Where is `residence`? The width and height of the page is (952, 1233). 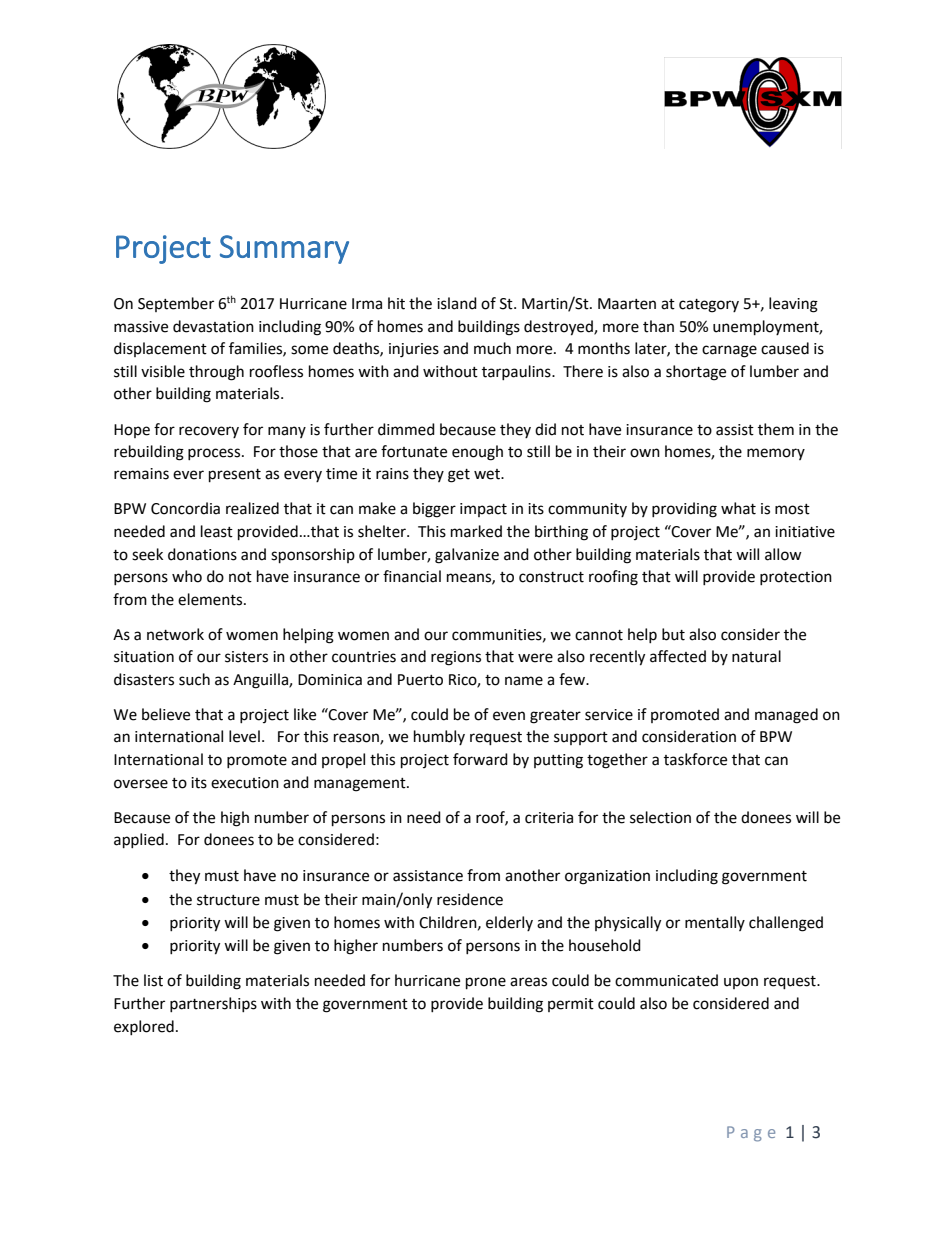 residence is located at coordinates (470, 899).
